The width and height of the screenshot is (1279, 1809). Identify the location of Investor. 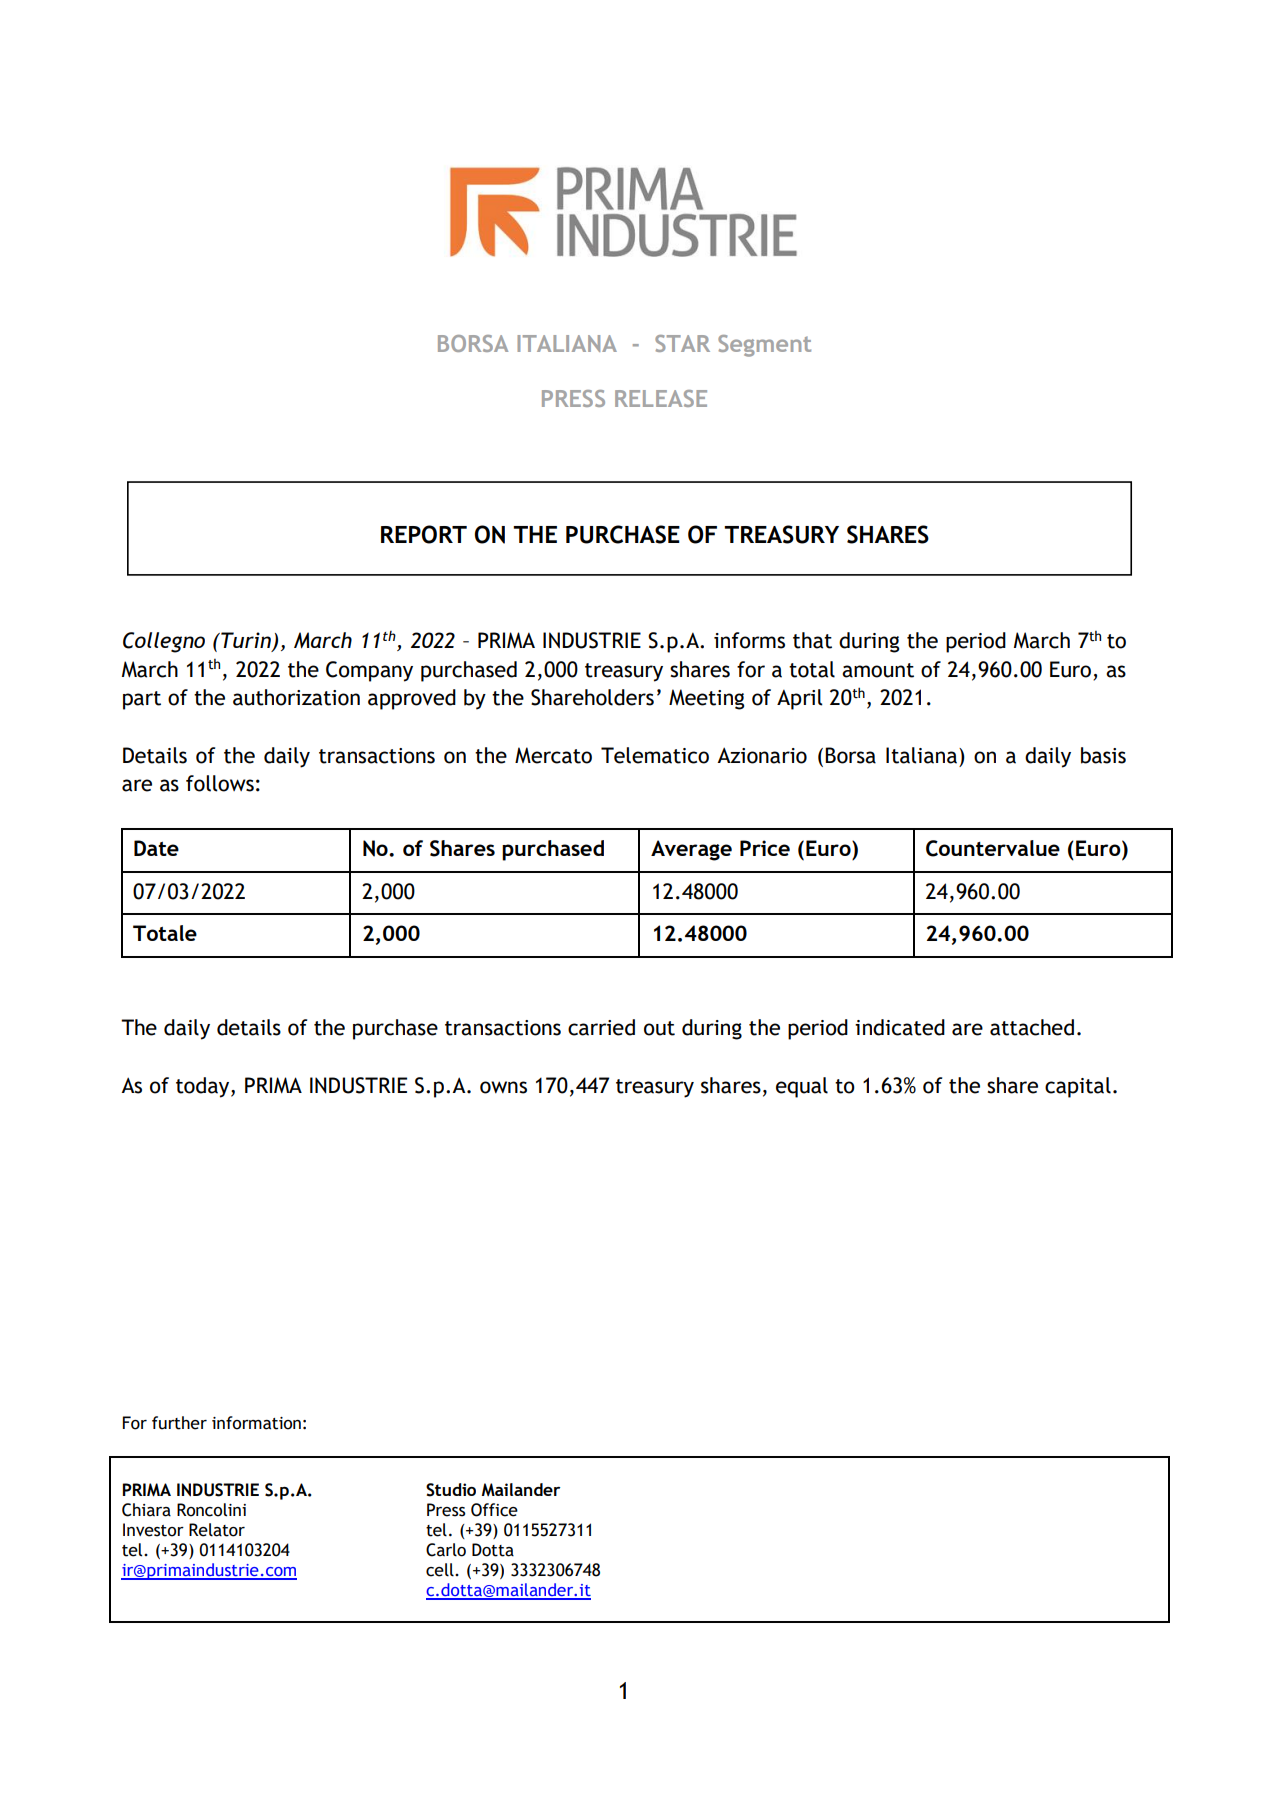
(153, 1530).
